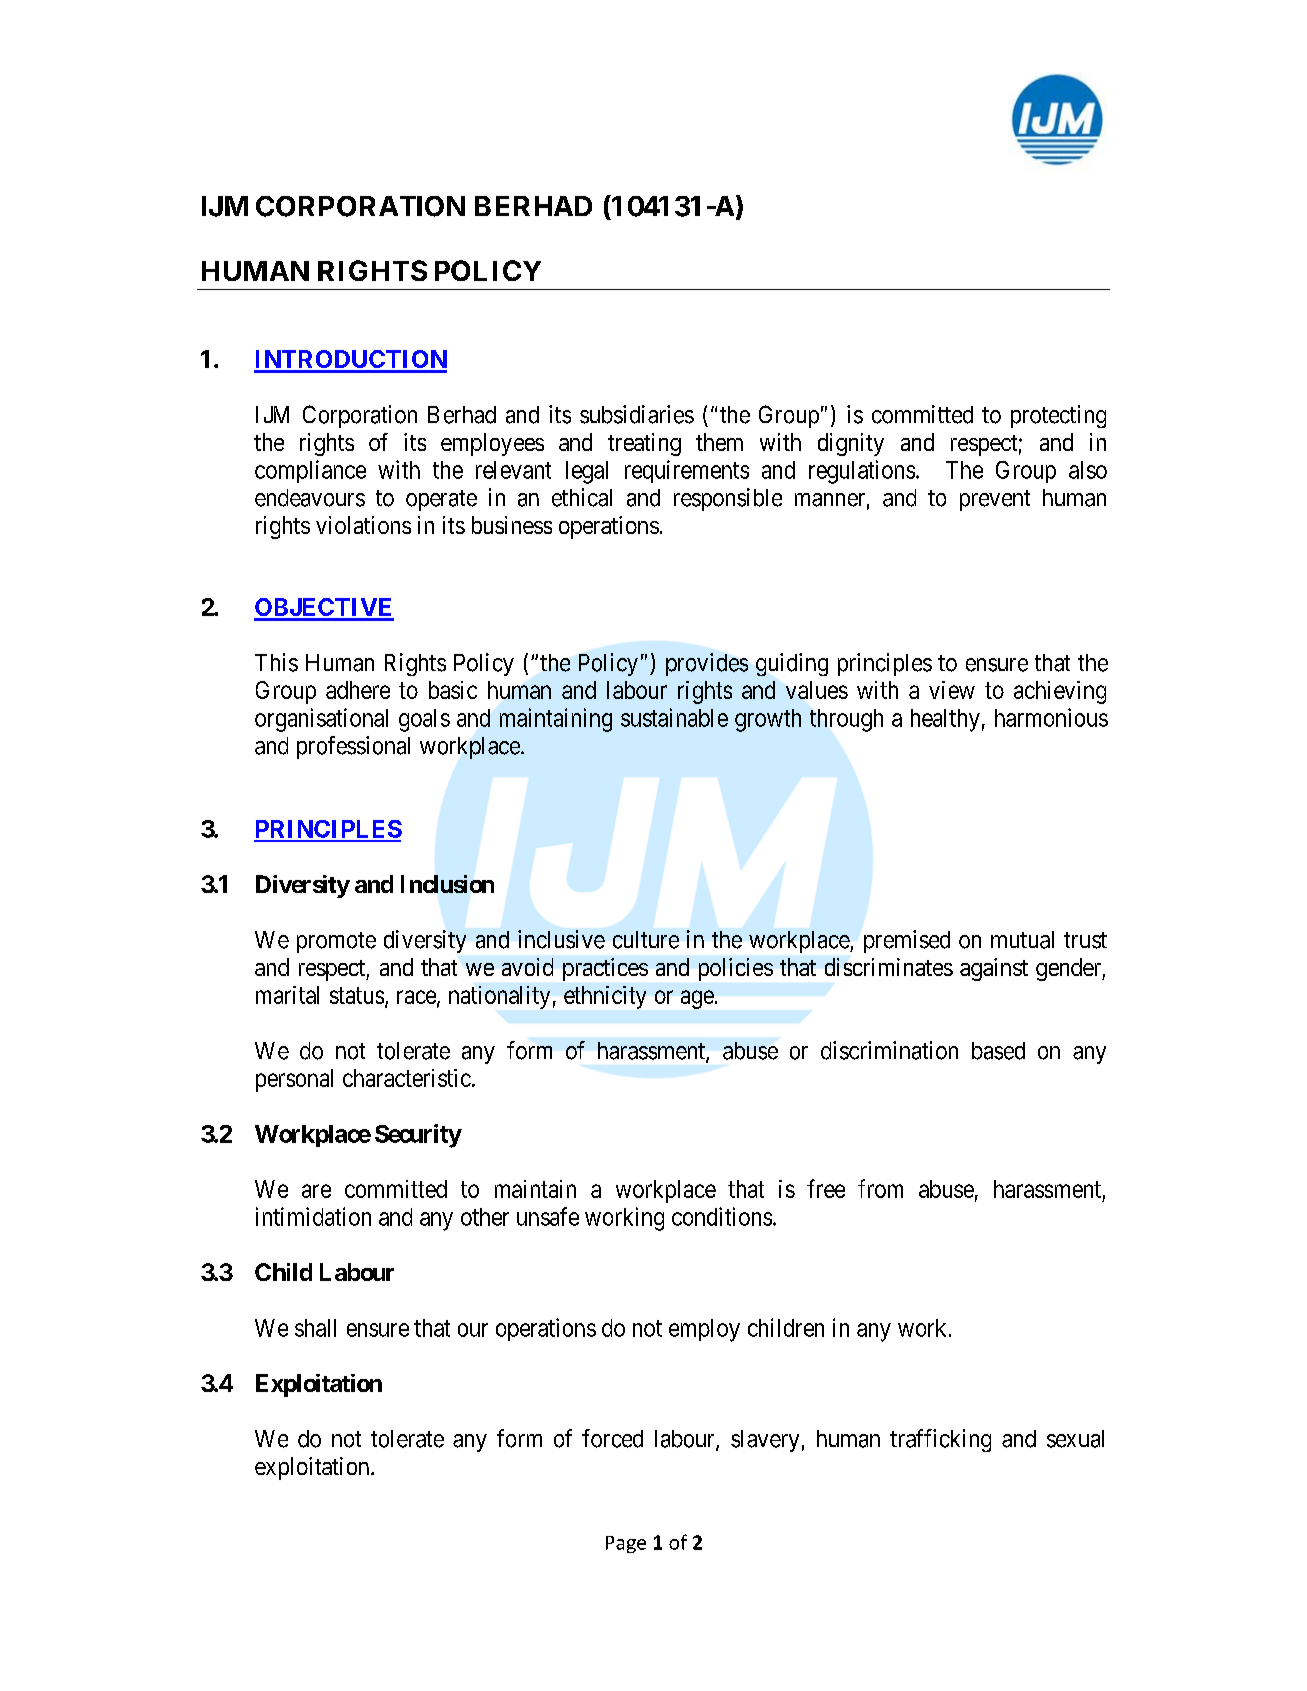  I want to click on conditions, so click(722, 1216).
